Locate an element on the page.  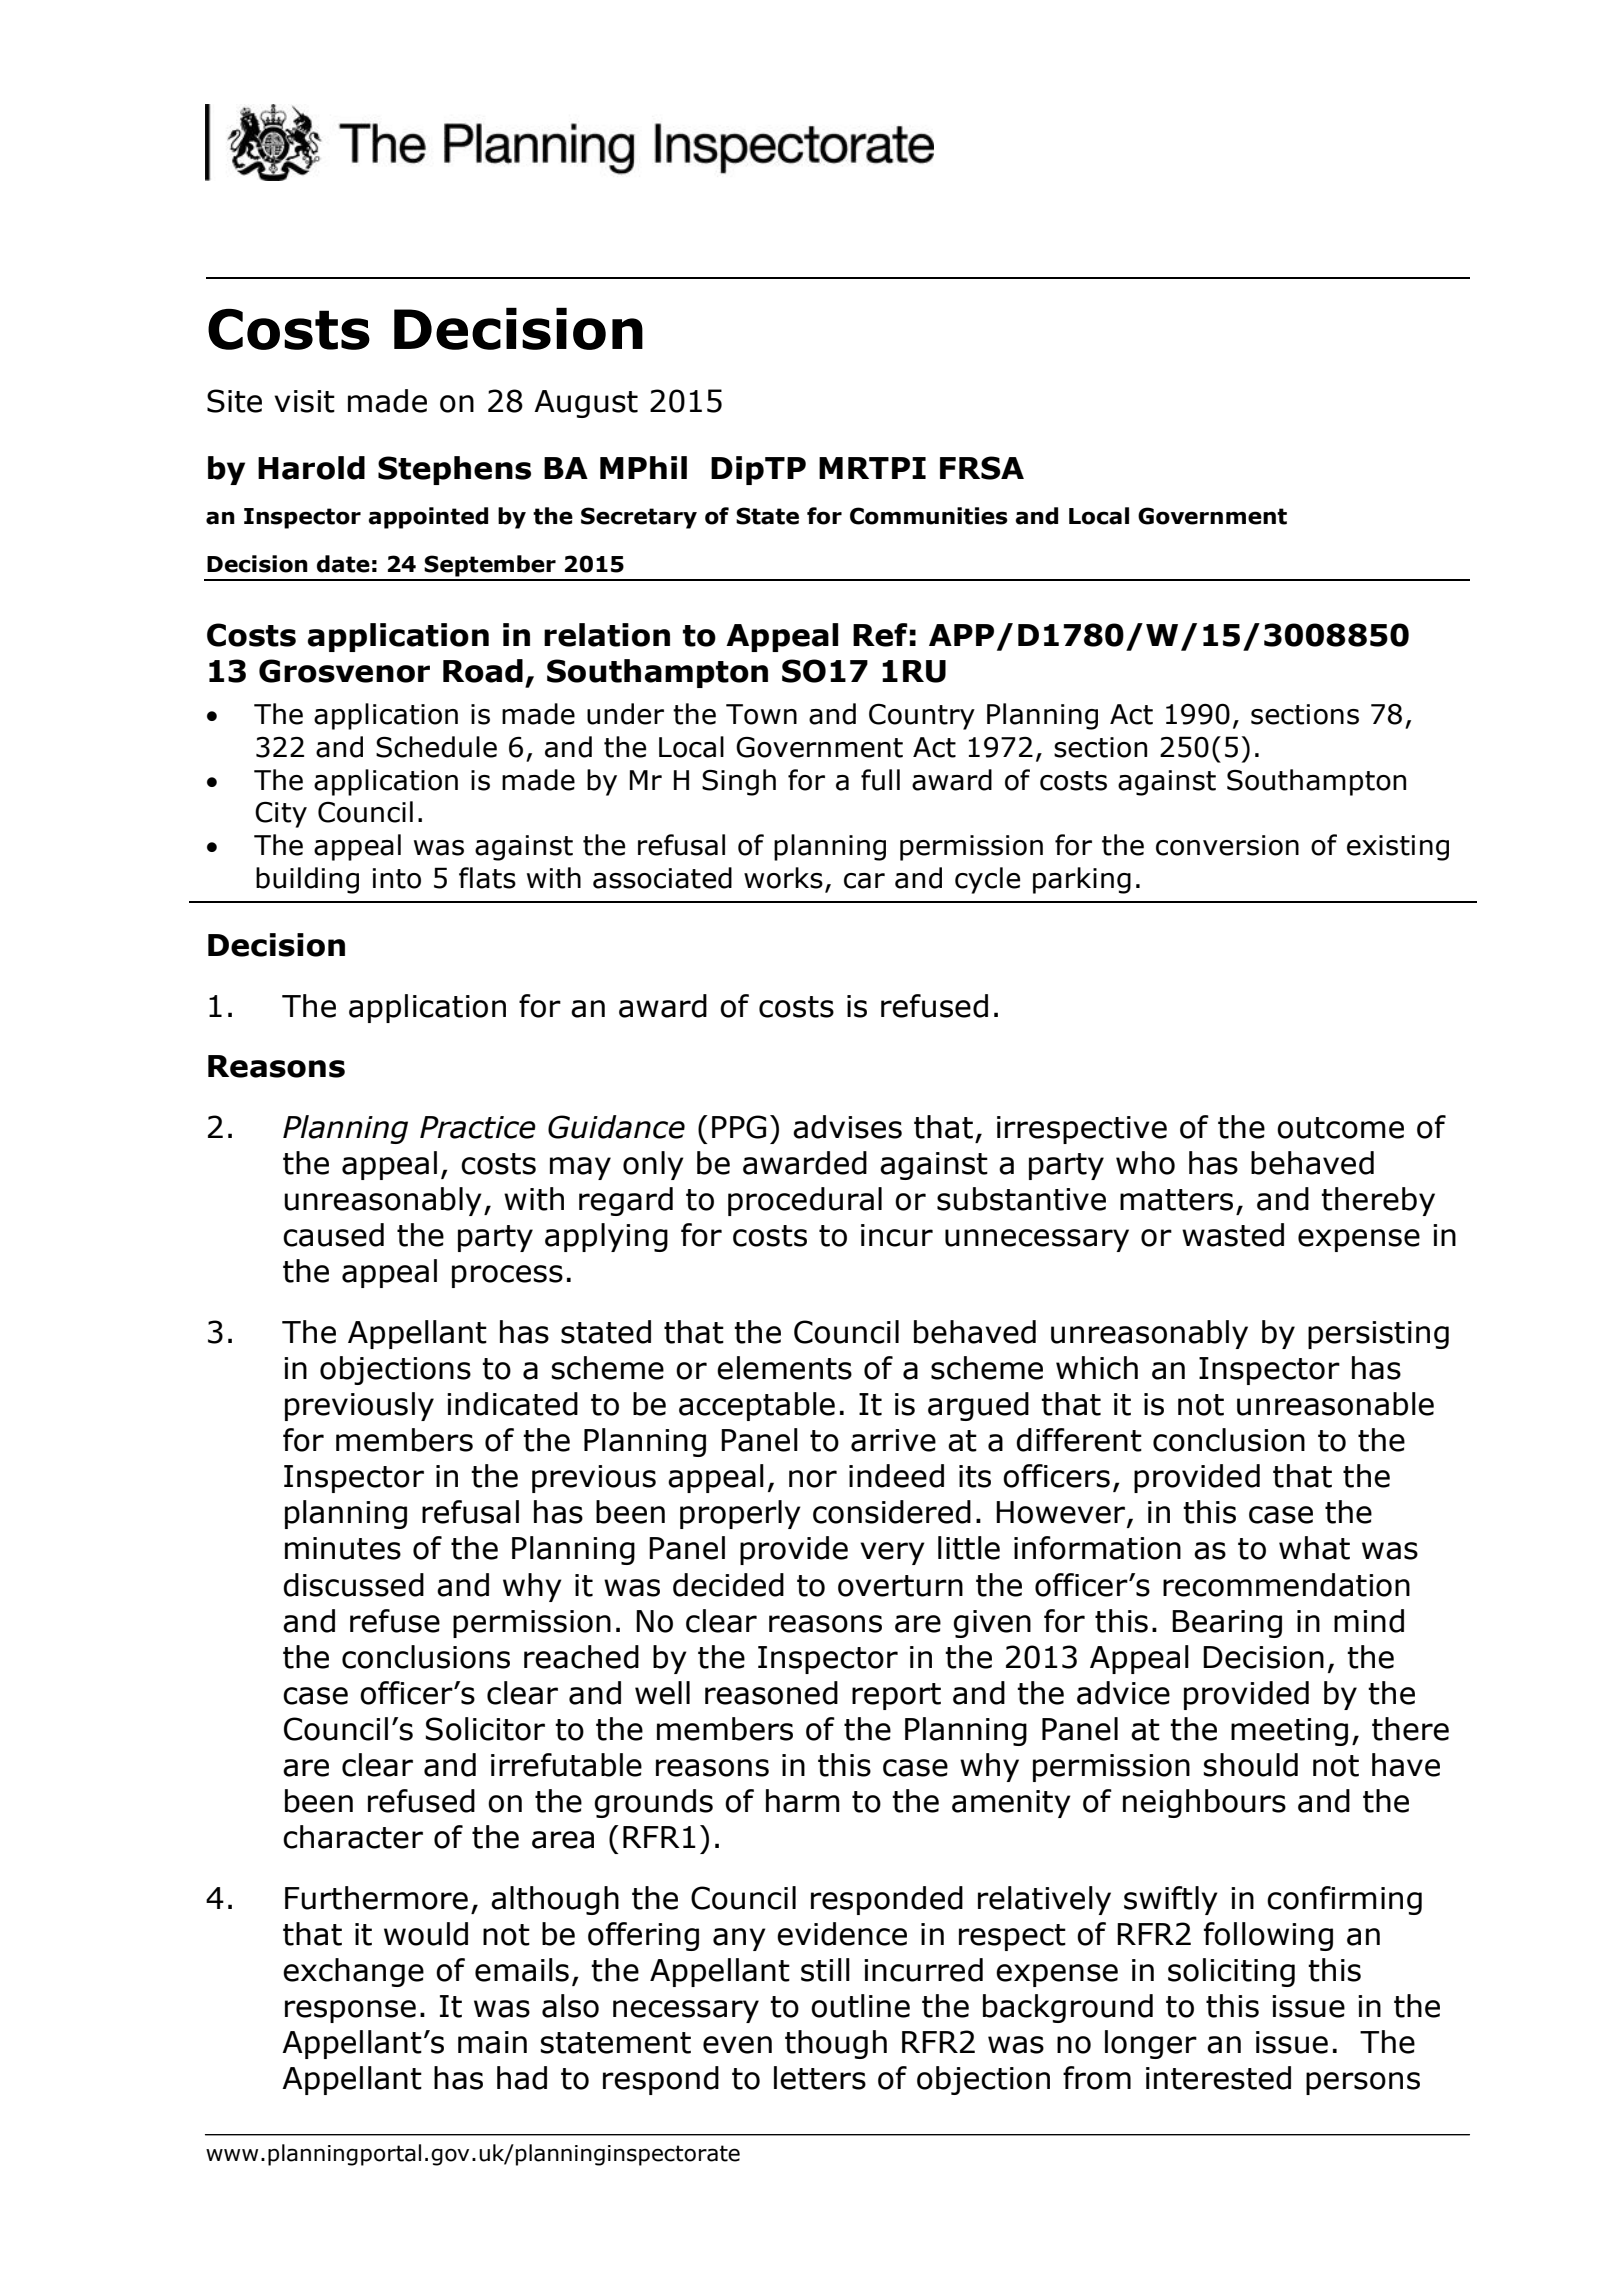
caused is located at coordinates (333, 1235).
